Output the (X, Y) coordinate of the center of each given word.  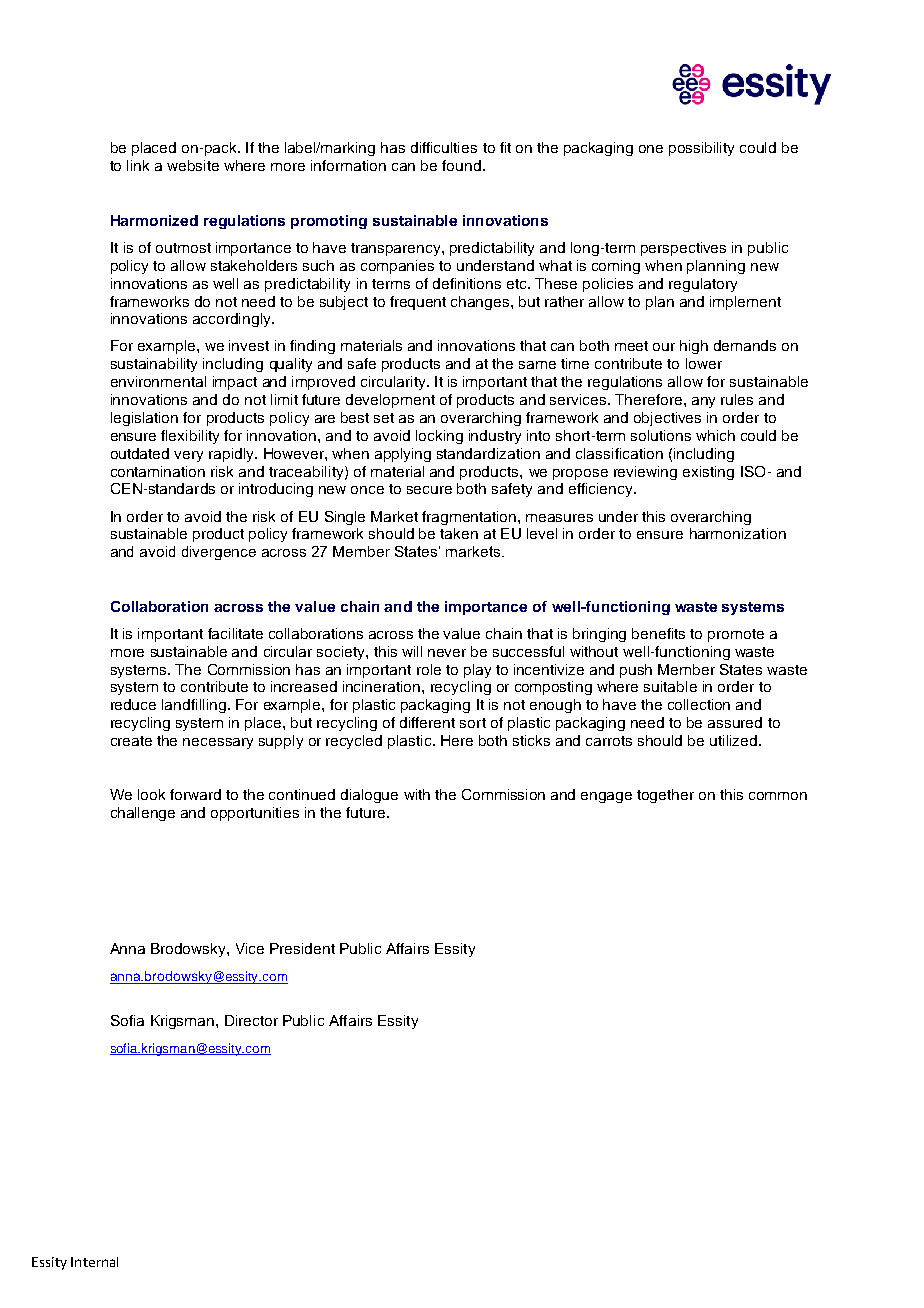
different (427, 722)
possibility (701, 149)
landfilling (194, 706)
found (461, 165)
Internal (94, 1262)
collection (699, 704)
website (193, 165)
